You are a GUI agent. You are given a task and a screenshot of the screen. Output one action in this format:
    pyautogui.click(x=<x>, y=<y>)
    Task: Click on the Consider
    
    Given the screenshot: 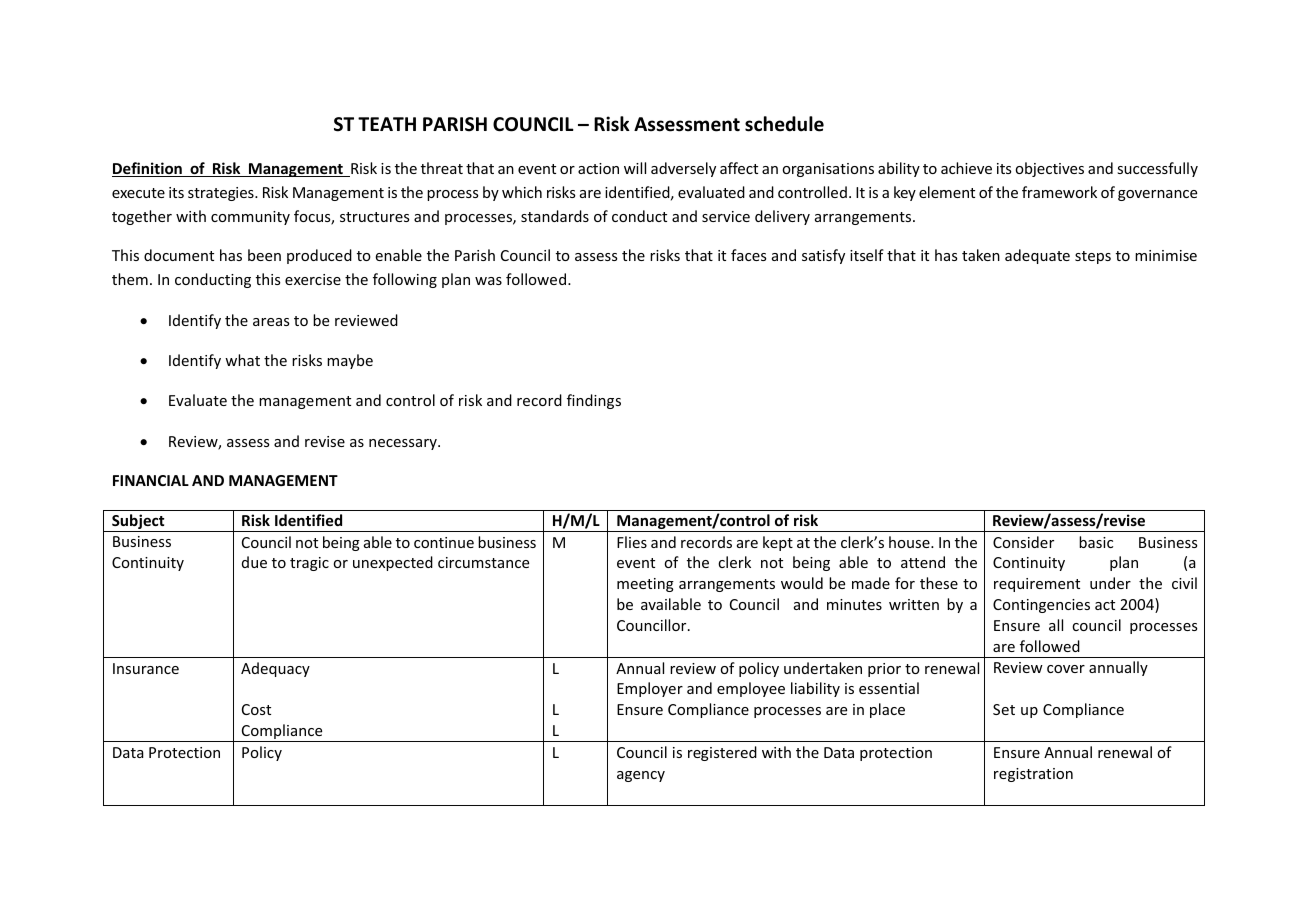 What is the action you would take?
    pyautogui.click(x=1023, y=542)
